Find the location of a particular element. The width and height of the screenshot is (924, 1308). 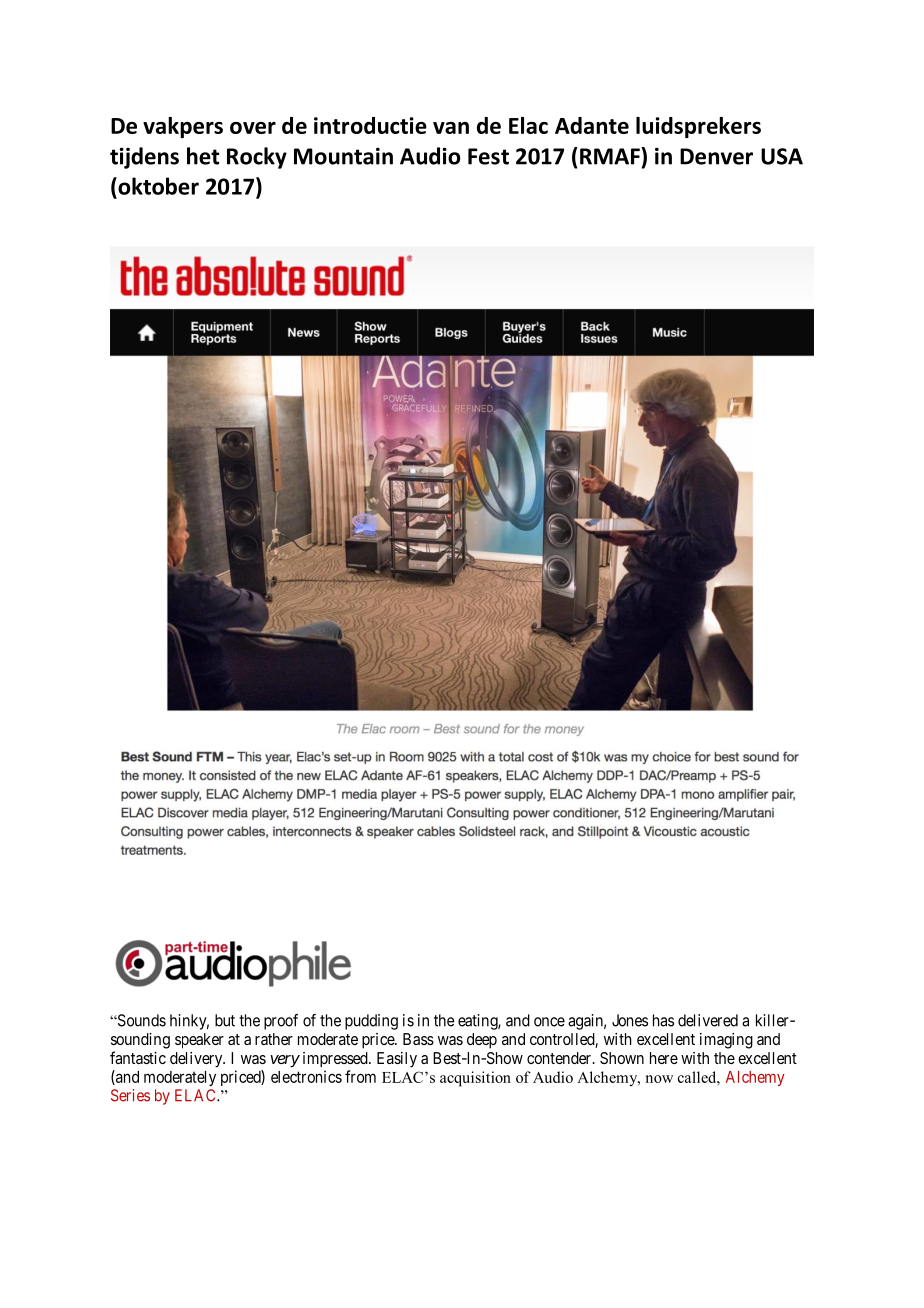

has is located at coordinates (663, 1020).
